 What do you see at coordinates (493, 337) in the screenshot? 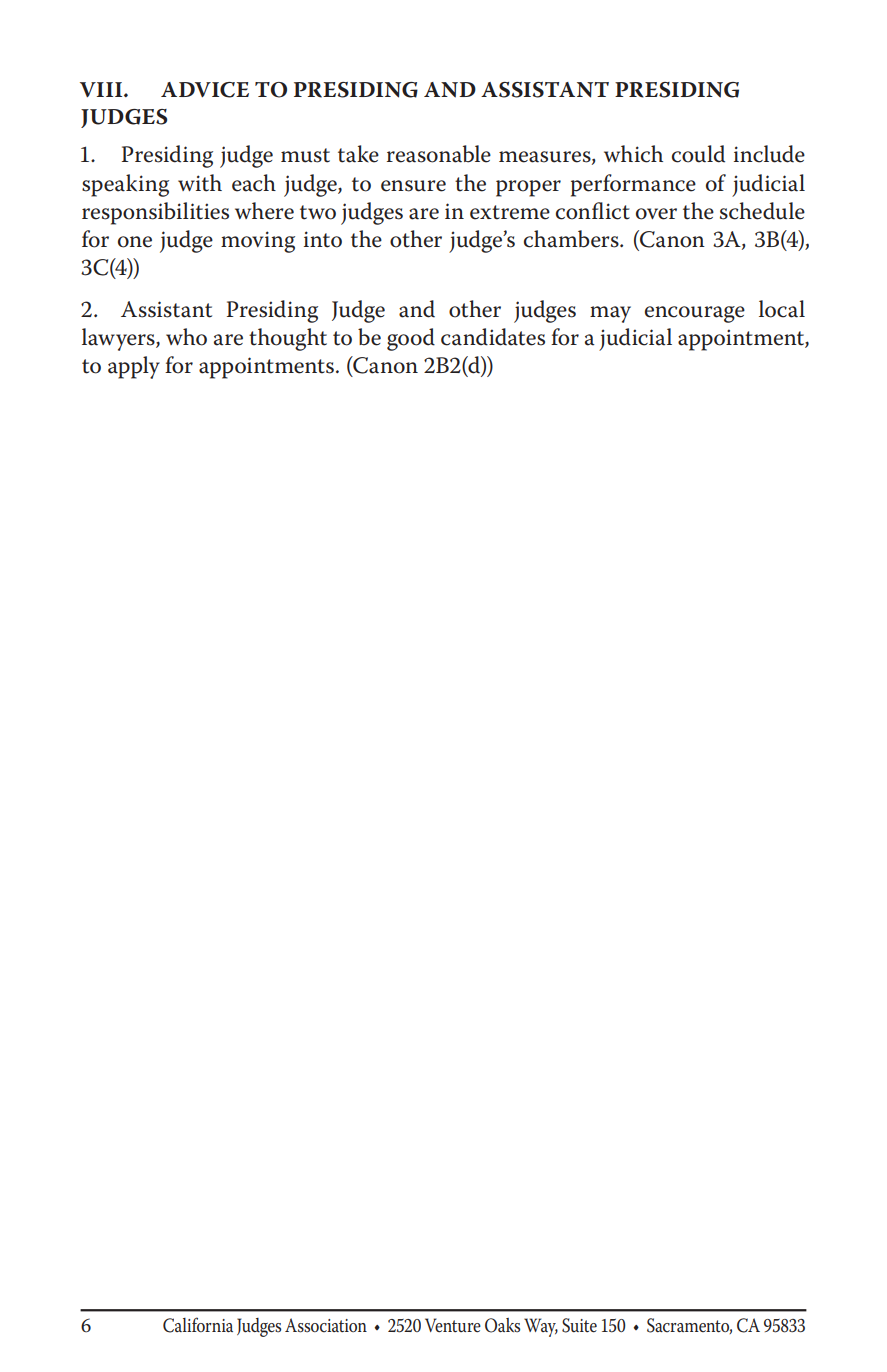
I see `candidates` at bounding box center [493, 337].
